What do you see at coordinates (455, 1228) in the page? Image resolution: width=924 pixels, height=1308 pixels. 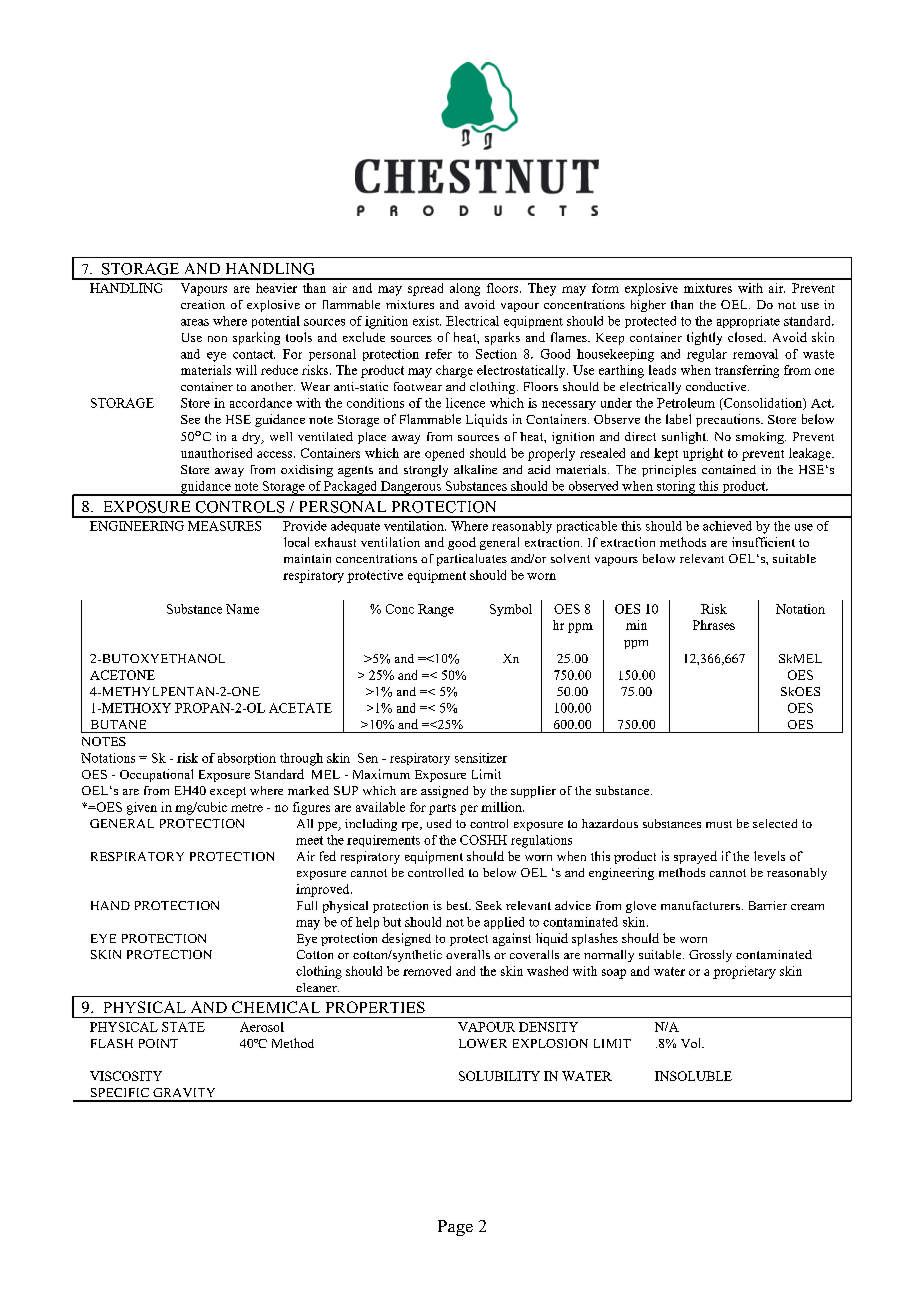 I see `Page` at bounding box center [455, 1228].
